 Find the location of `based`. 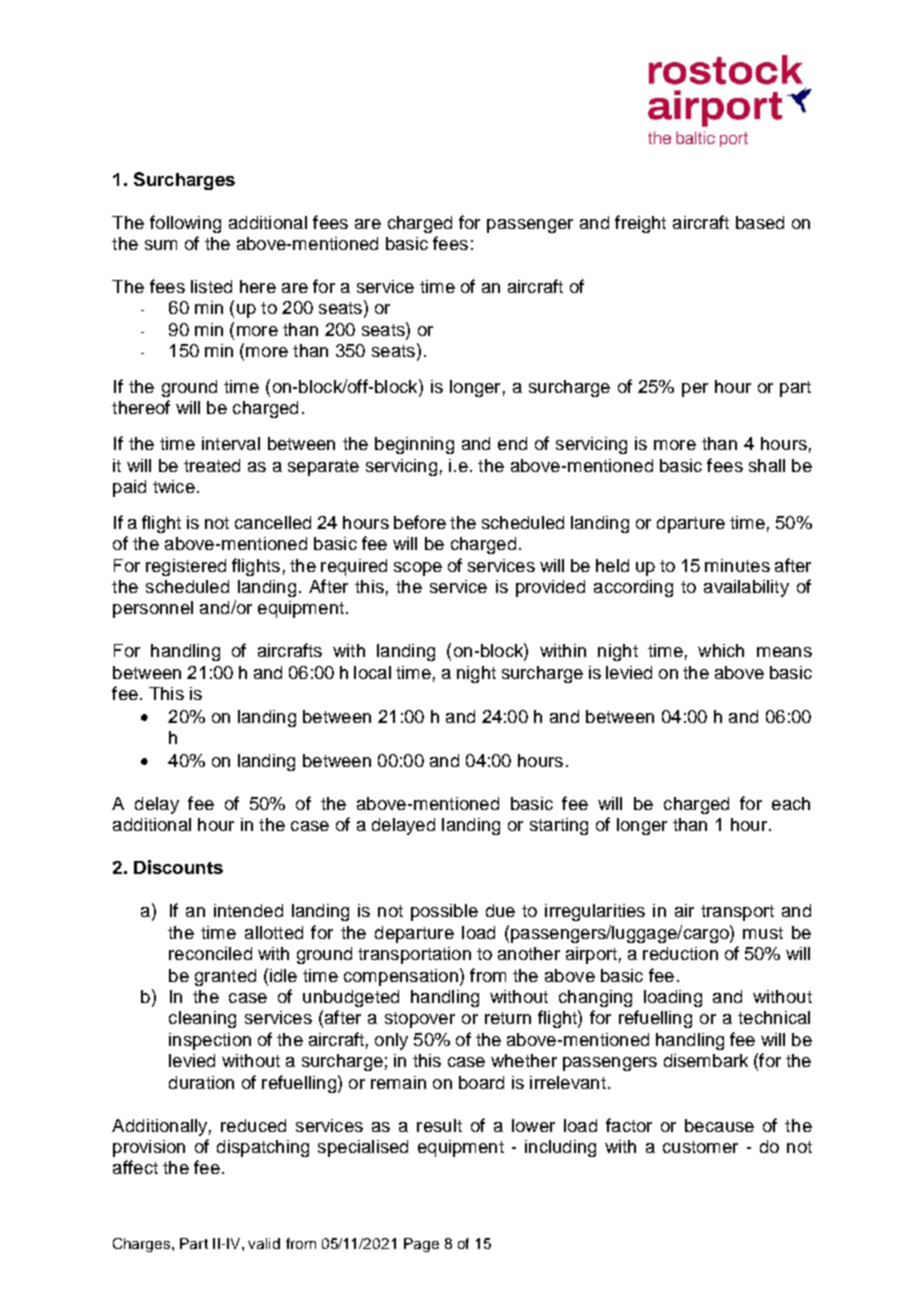

based is located at coordinates (760, 222).
